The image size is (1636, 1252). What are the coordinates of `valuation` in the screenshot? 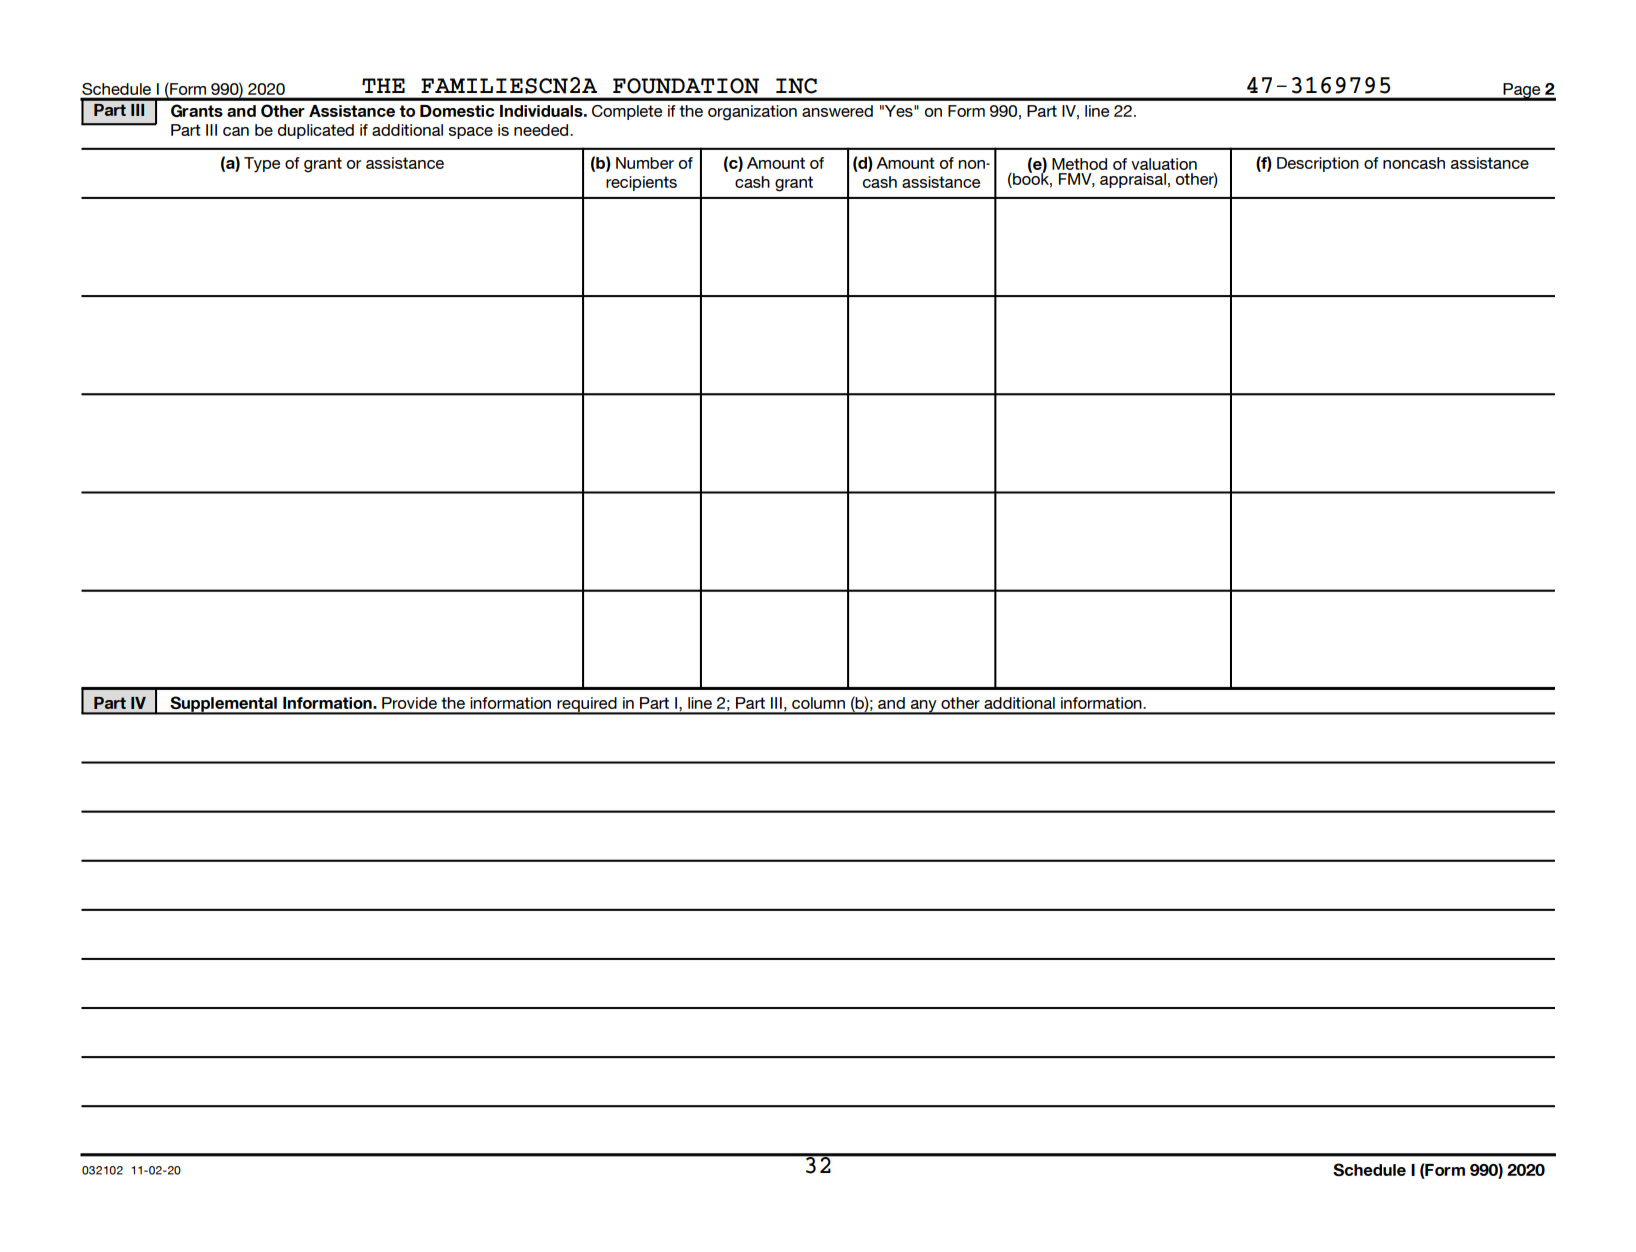 It's located at (1164, 164).
